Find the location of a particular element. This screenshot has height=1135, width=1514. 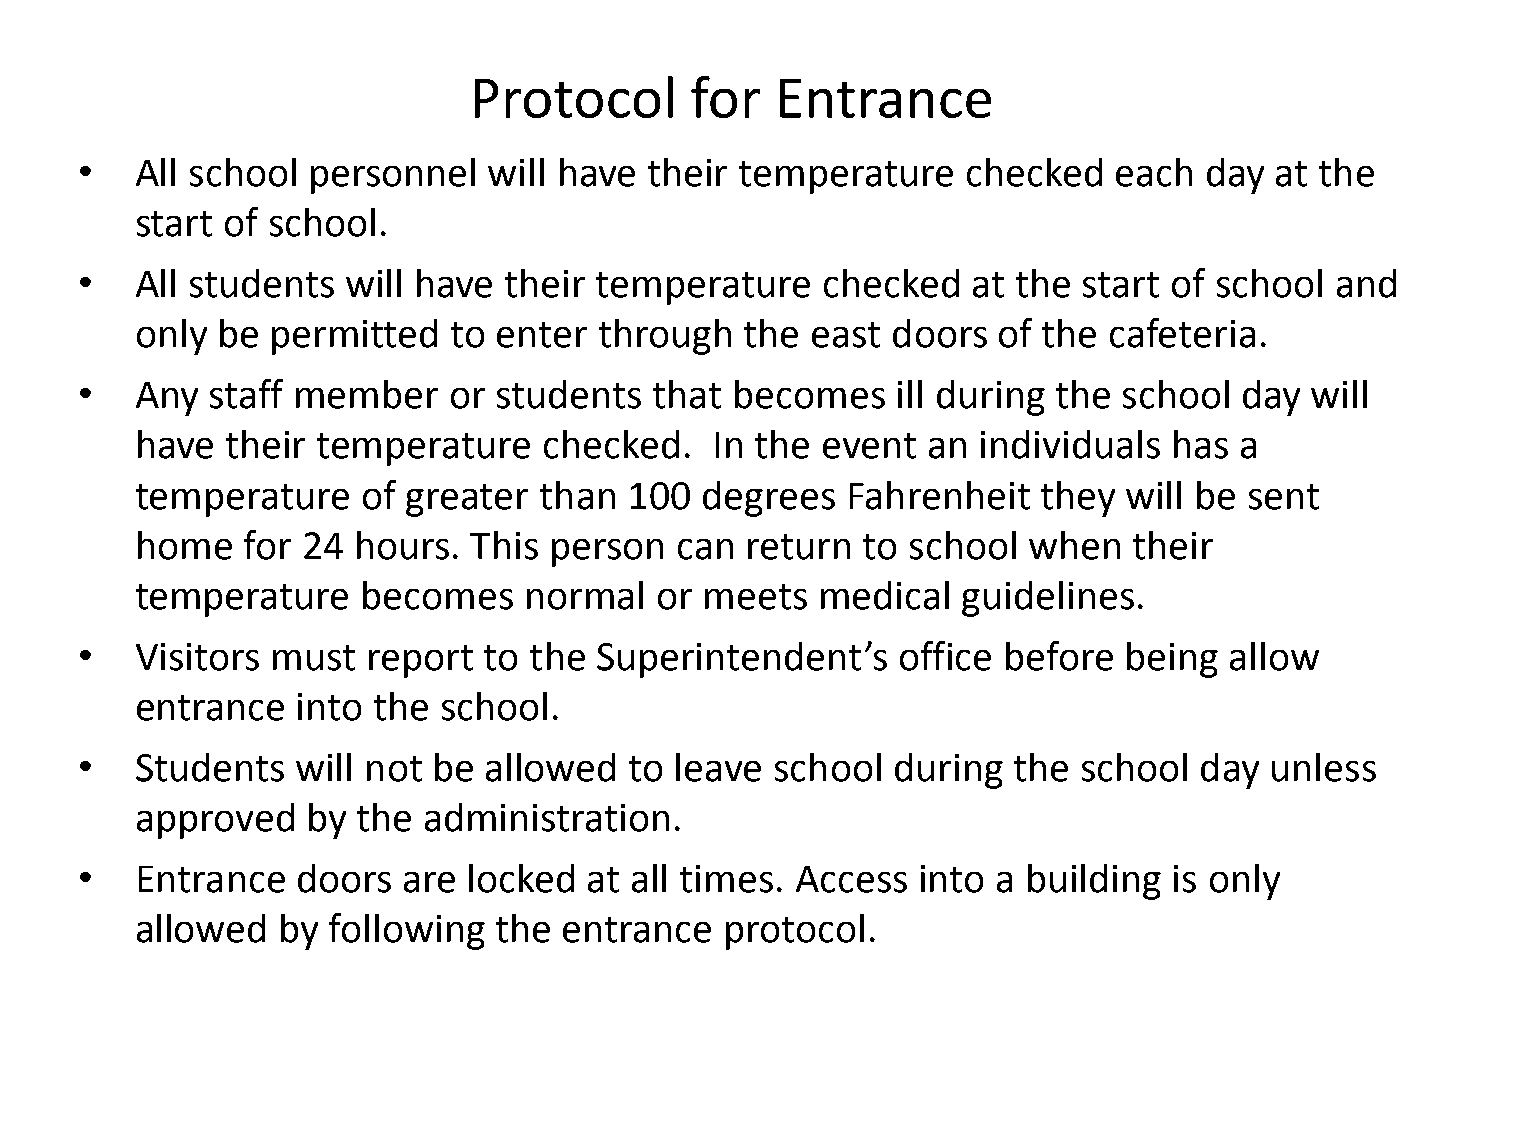

when is located at coordinates (1074, 545).
